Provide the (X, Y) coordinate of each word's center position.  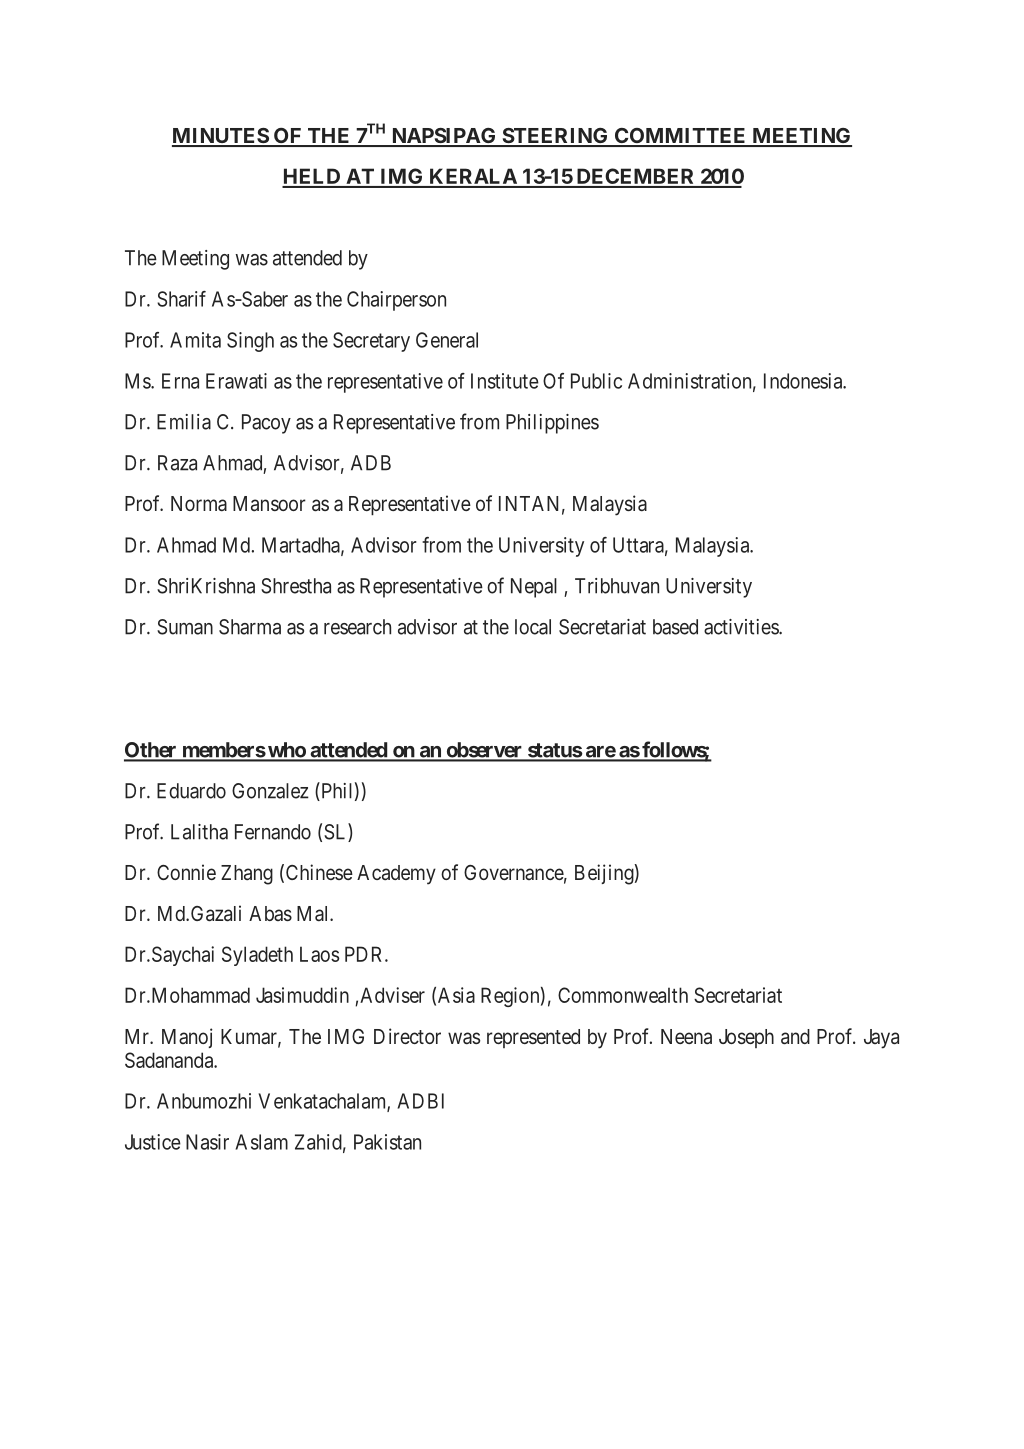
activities (742, 627)
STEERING (555, 137)
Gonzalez (270, 791)
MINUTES (221, 137)
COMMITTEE (681, 137)
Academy (396, 875)
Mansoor (269, 503)
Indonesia (804, 381)
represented (533, 1038)
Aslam (261, 1142)
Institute (505, 381)
